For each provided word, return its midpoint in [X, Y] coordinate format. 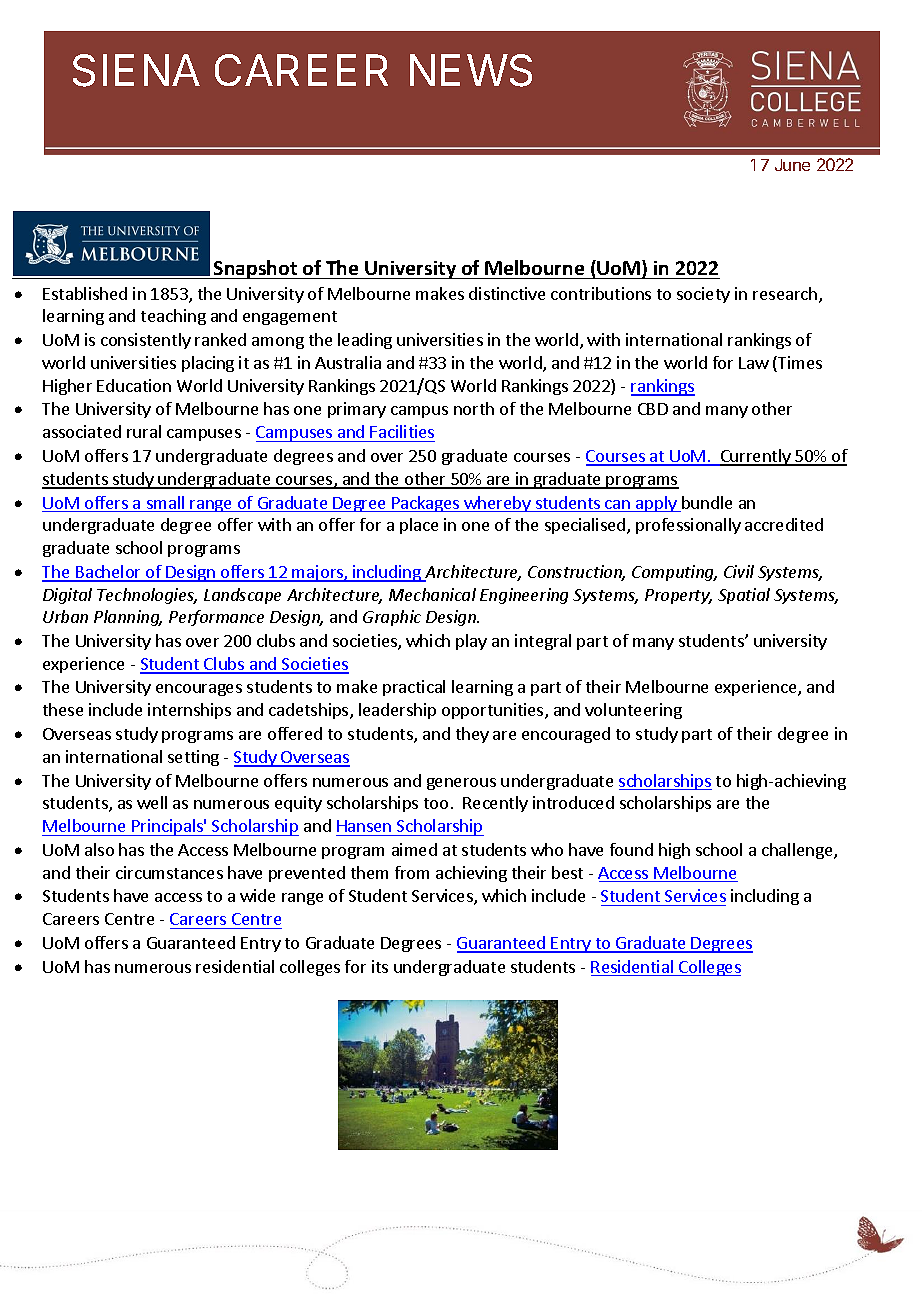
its [380, 966]
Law [754, 363]
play [471, 642]
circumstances [169, 872]
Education [134, 385]
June [792, 165]
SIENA [136, 70]
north [474, 408]
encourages [199, 690]
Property [678, 596]
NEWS [471, 70]
